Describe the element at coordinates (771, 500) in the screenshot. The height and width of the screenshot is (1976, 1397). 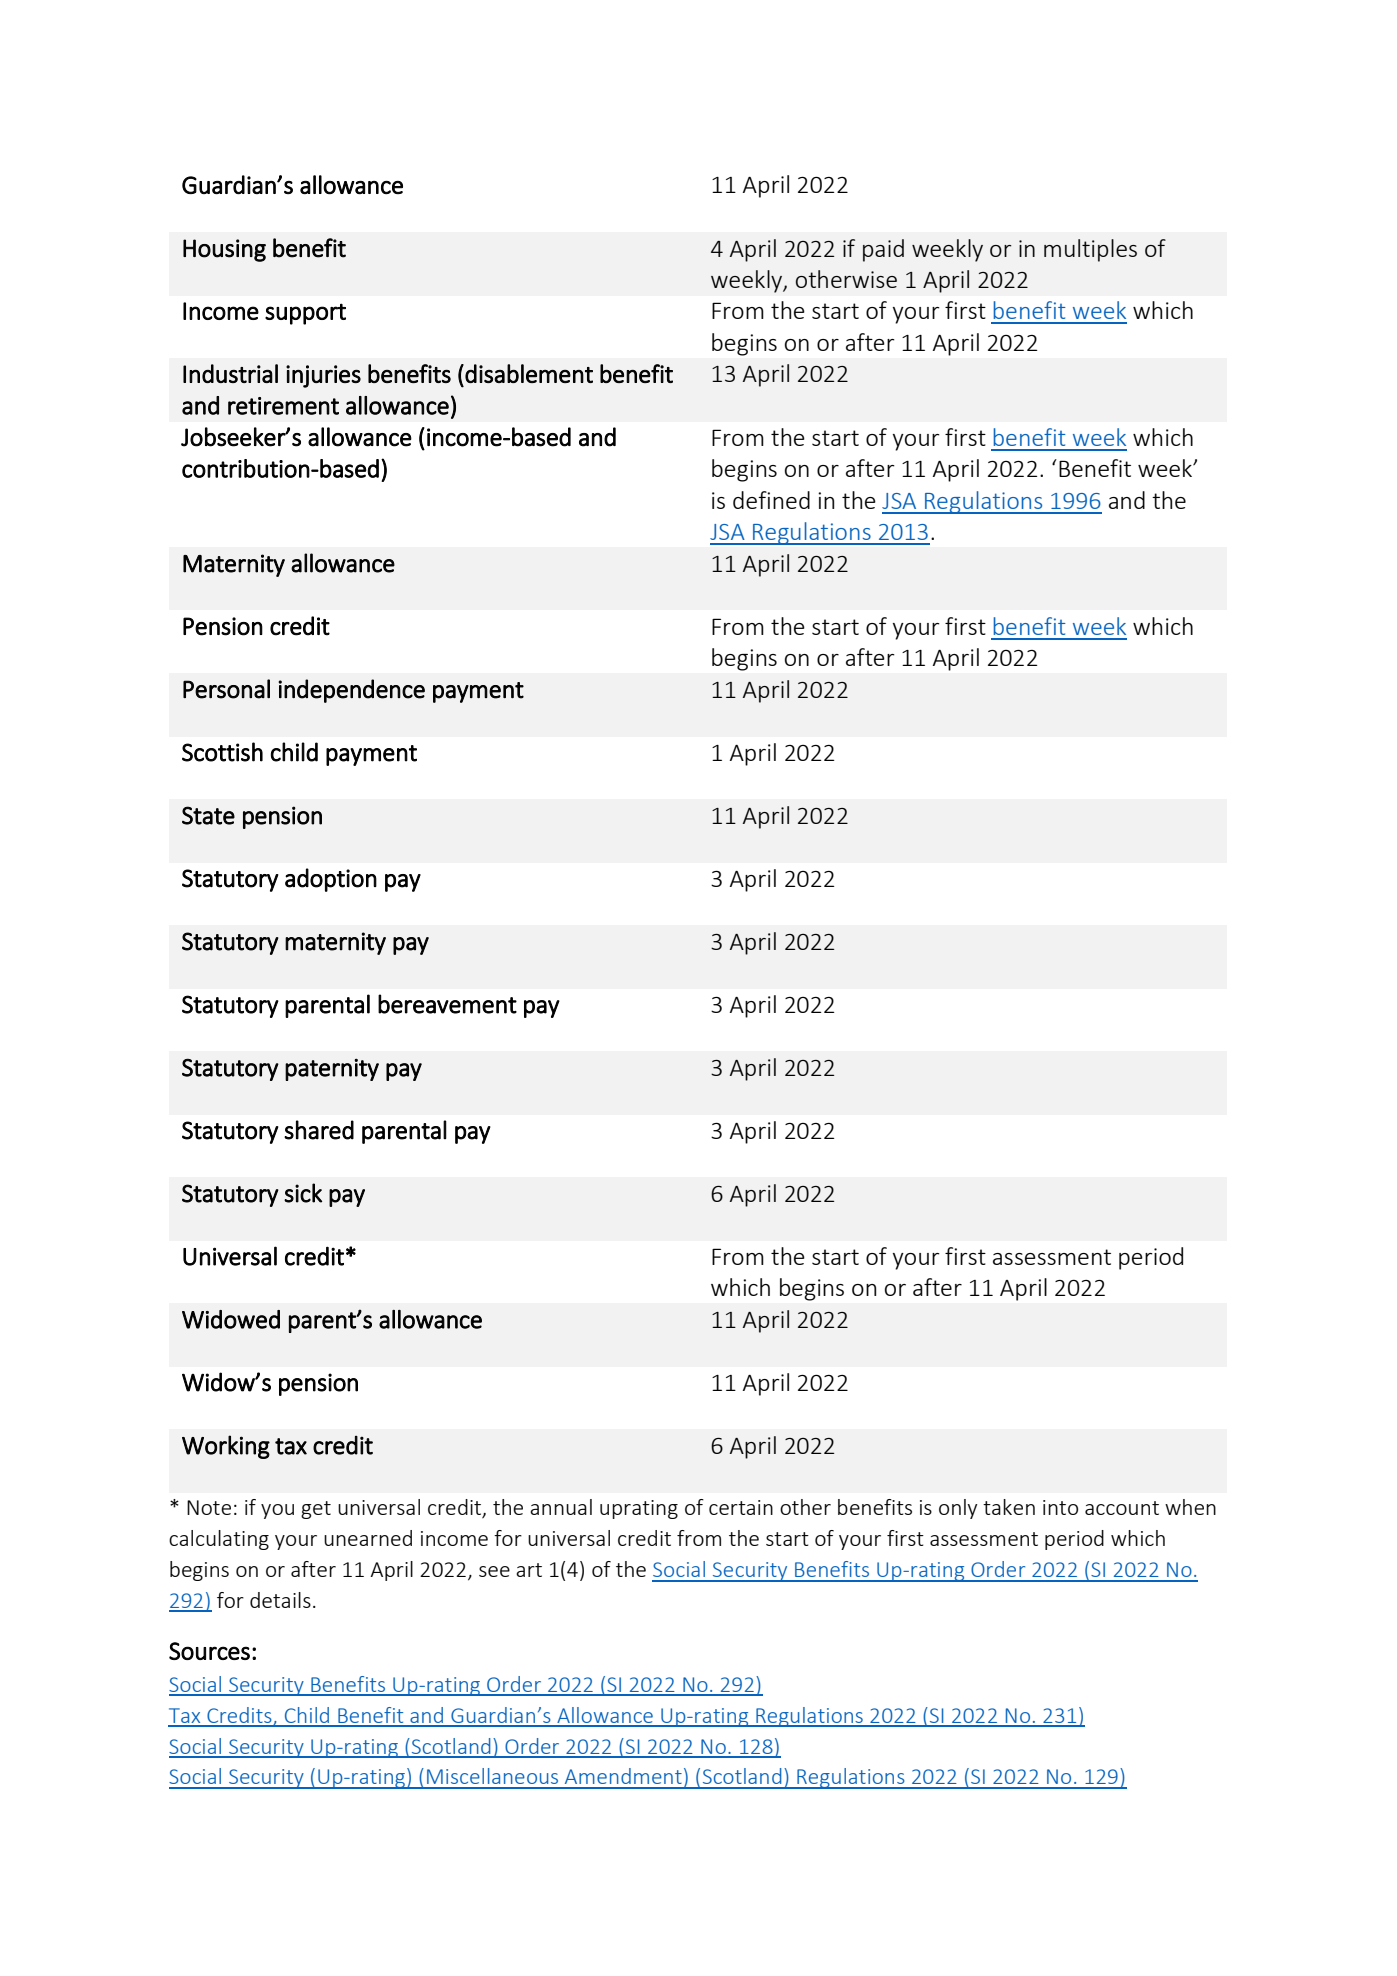
I see `defined` at that location.
